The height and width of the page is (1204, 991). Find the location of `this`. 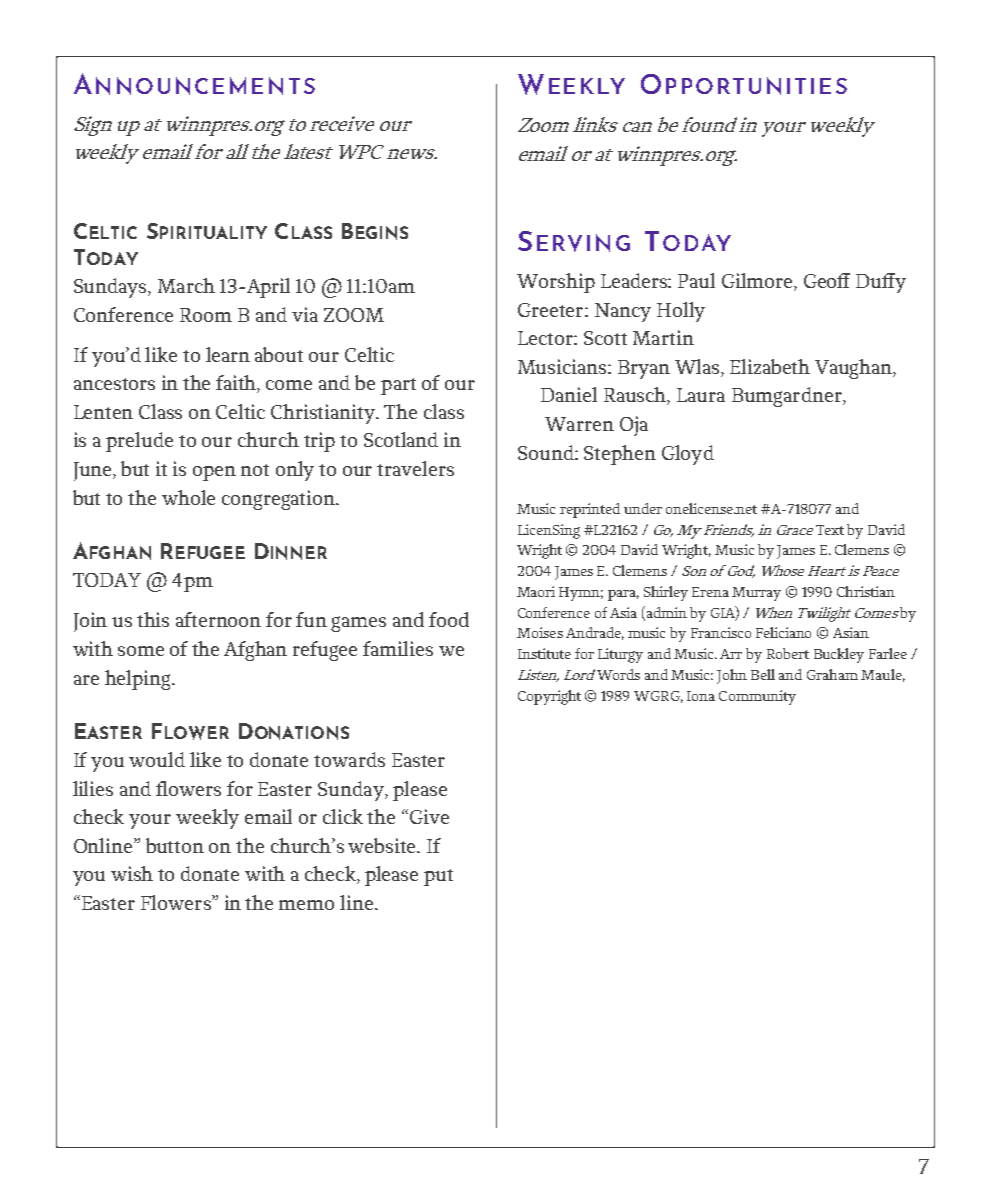

this is located at coordinates (153, 619).
